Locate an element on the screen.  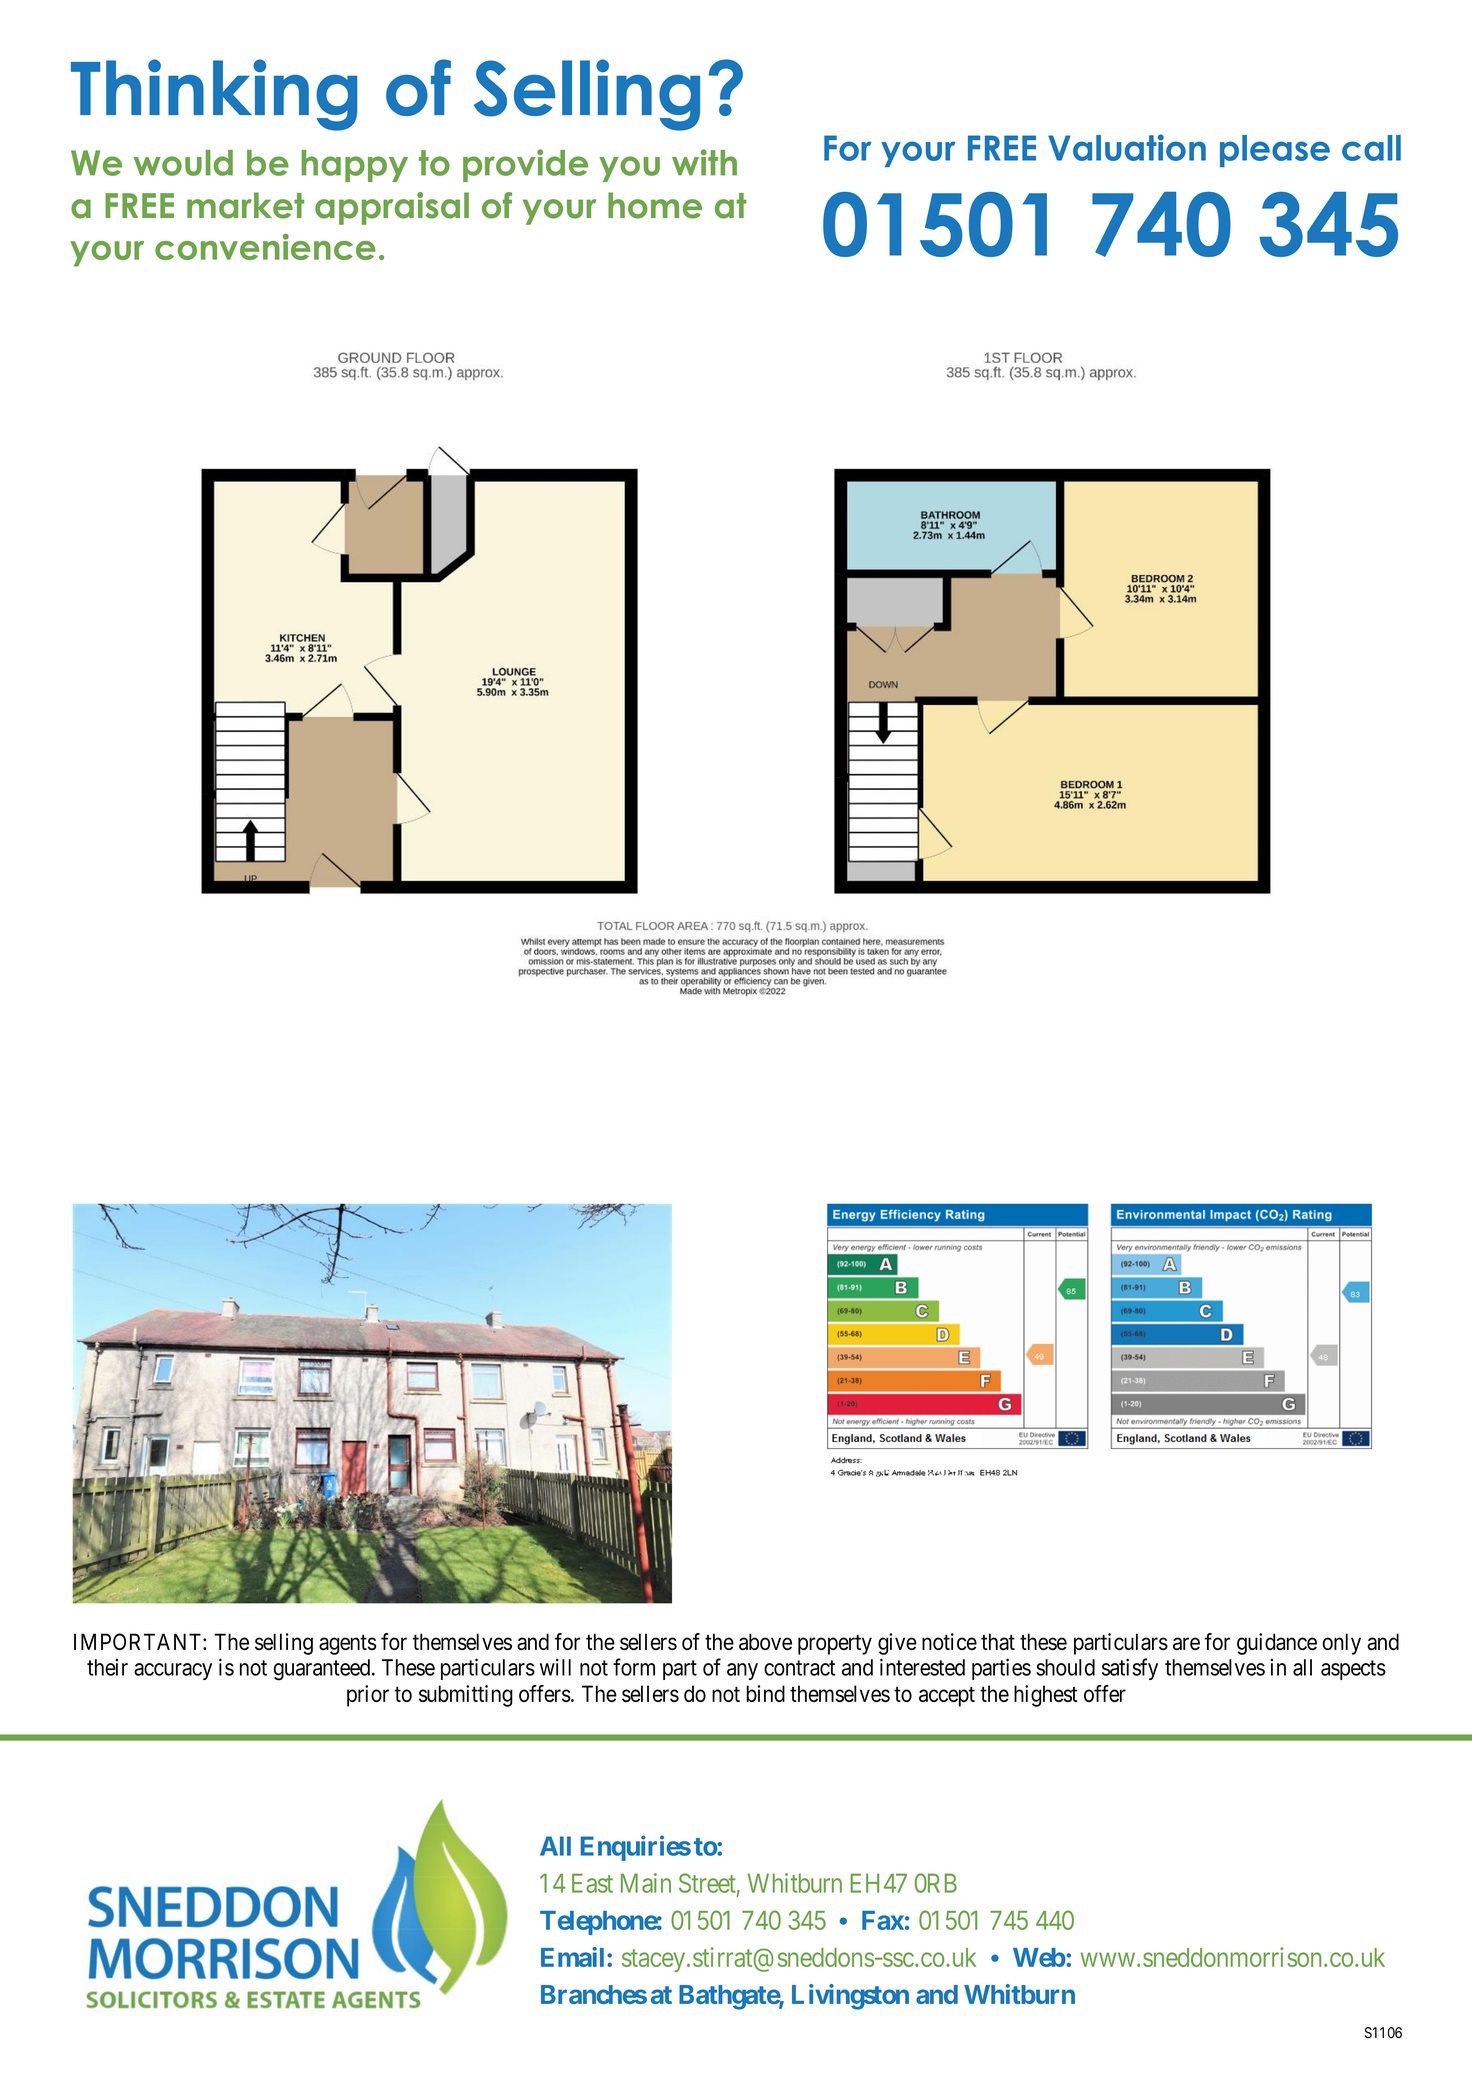
market is located at coordinates (245, 205).
